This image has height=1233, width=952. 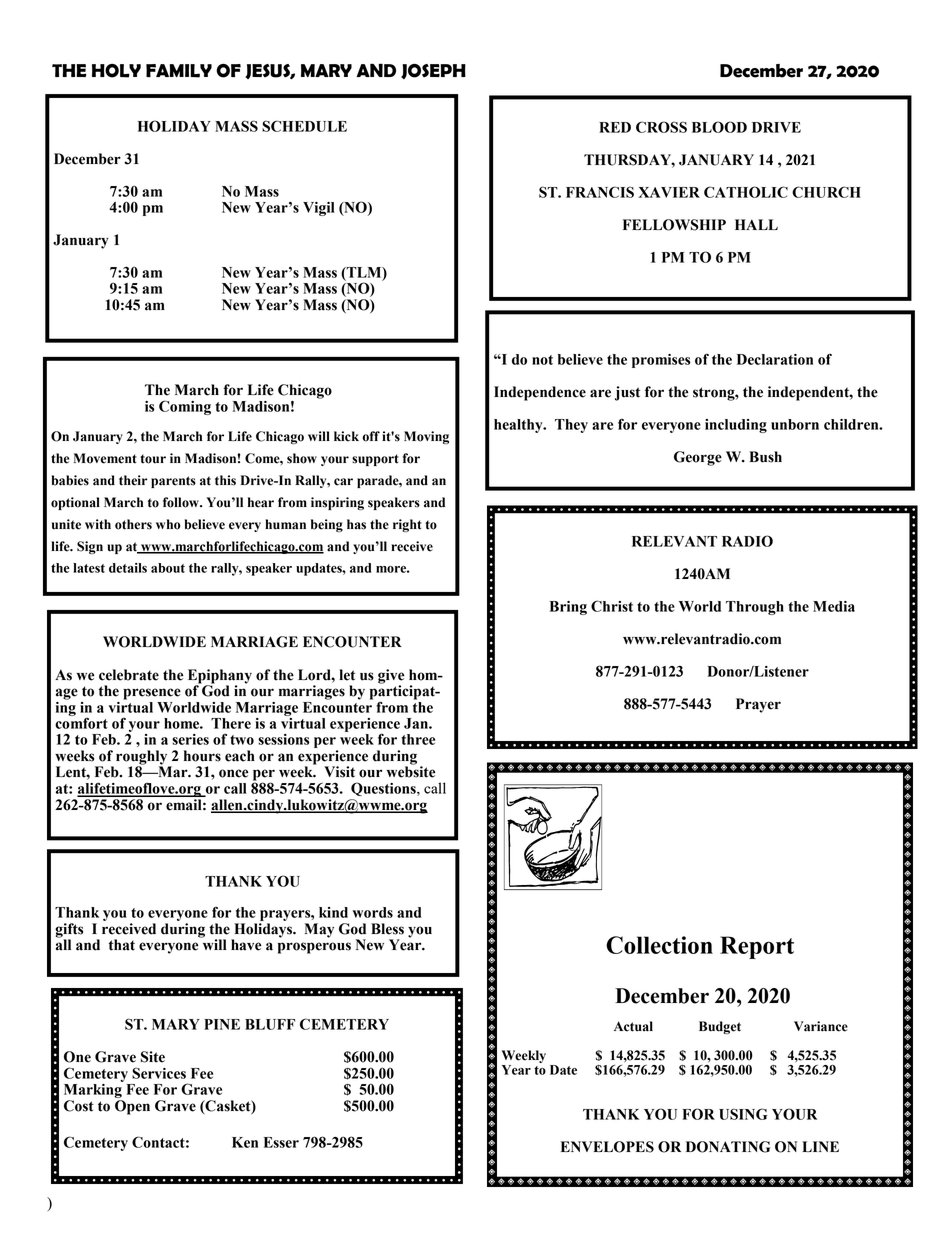 What do you see at coordinates (719, 127) in the image?
I see `BLOOD` at bounding box center [719, 127].
